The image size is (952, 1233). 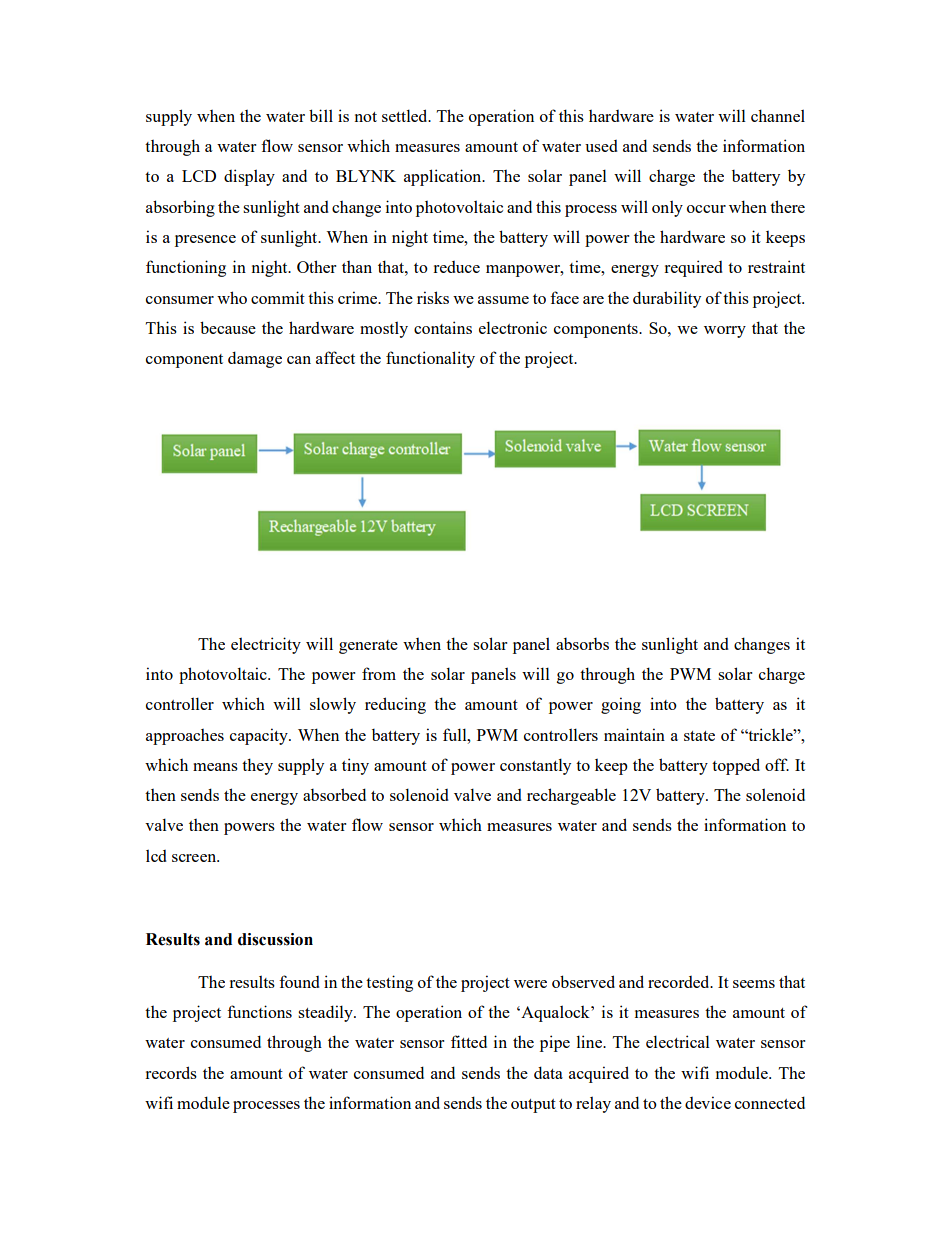 I want to click on device, so click(x=708, y=1102).
